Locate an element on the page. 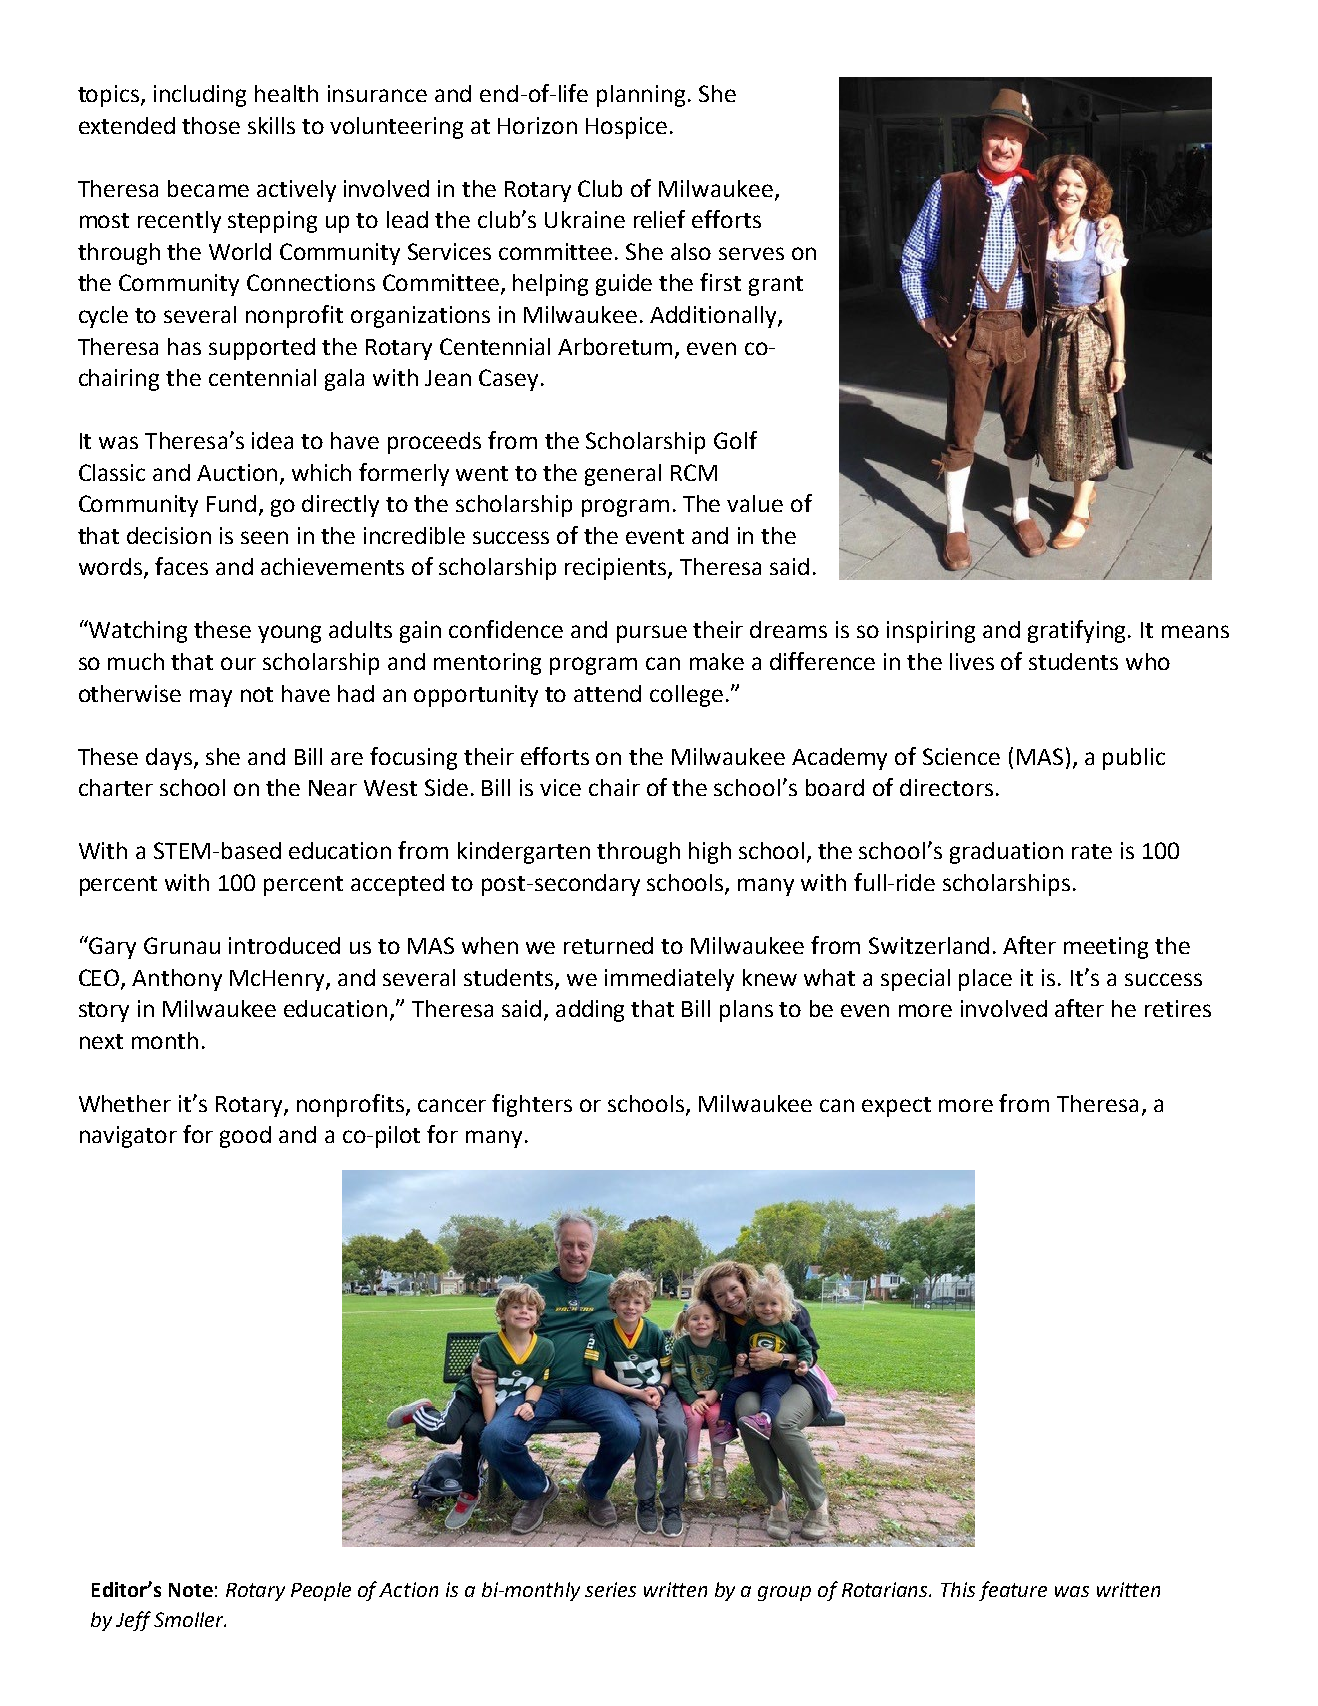 The height and width of the image is (1706, 1318). good is located at coordinates (245, 1137).
